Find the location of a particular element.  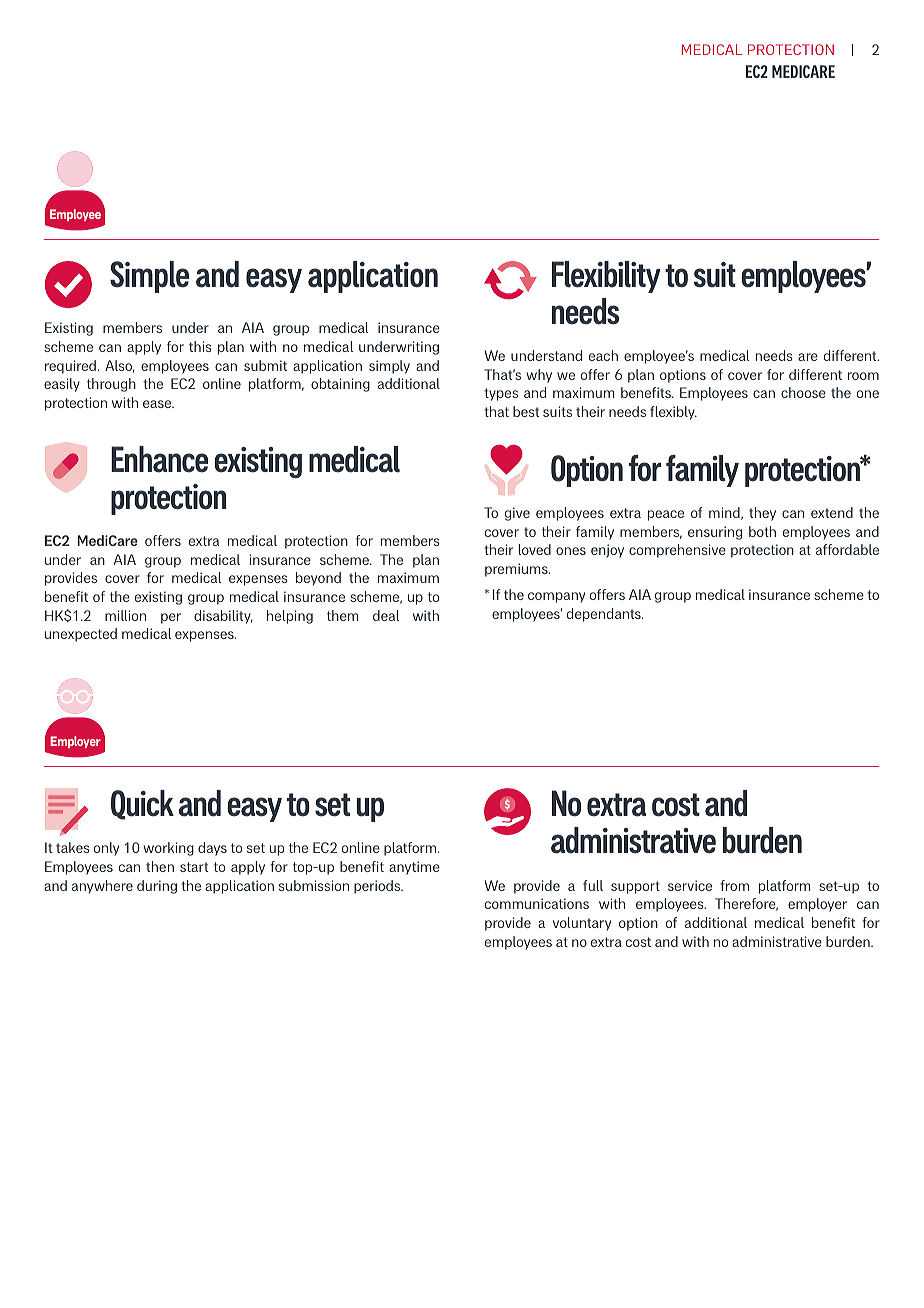

through is located at coordinates (111, 385).
